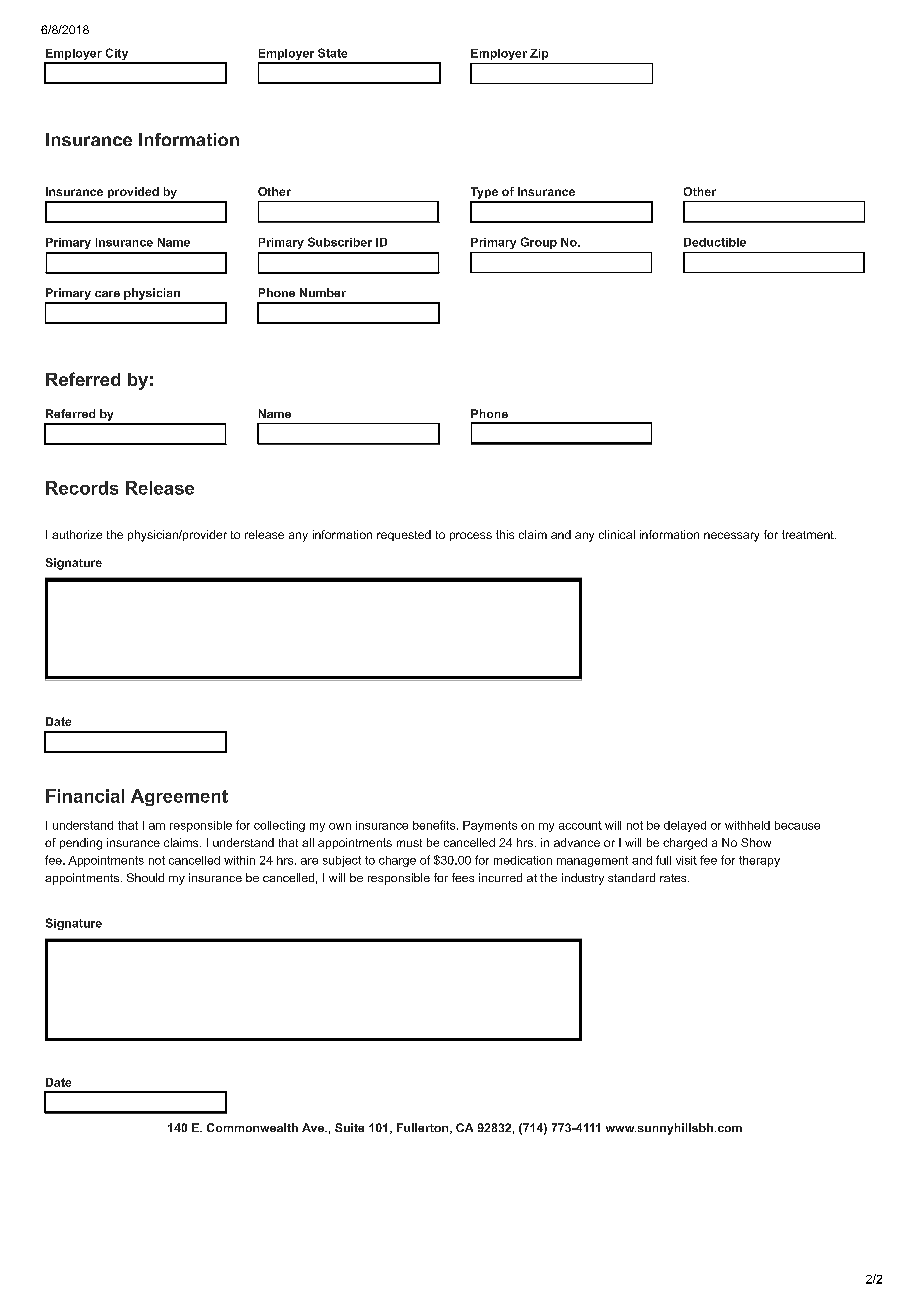  Describe the element at coordinates (731, 537) in the page. I see `necessary` at that location.
